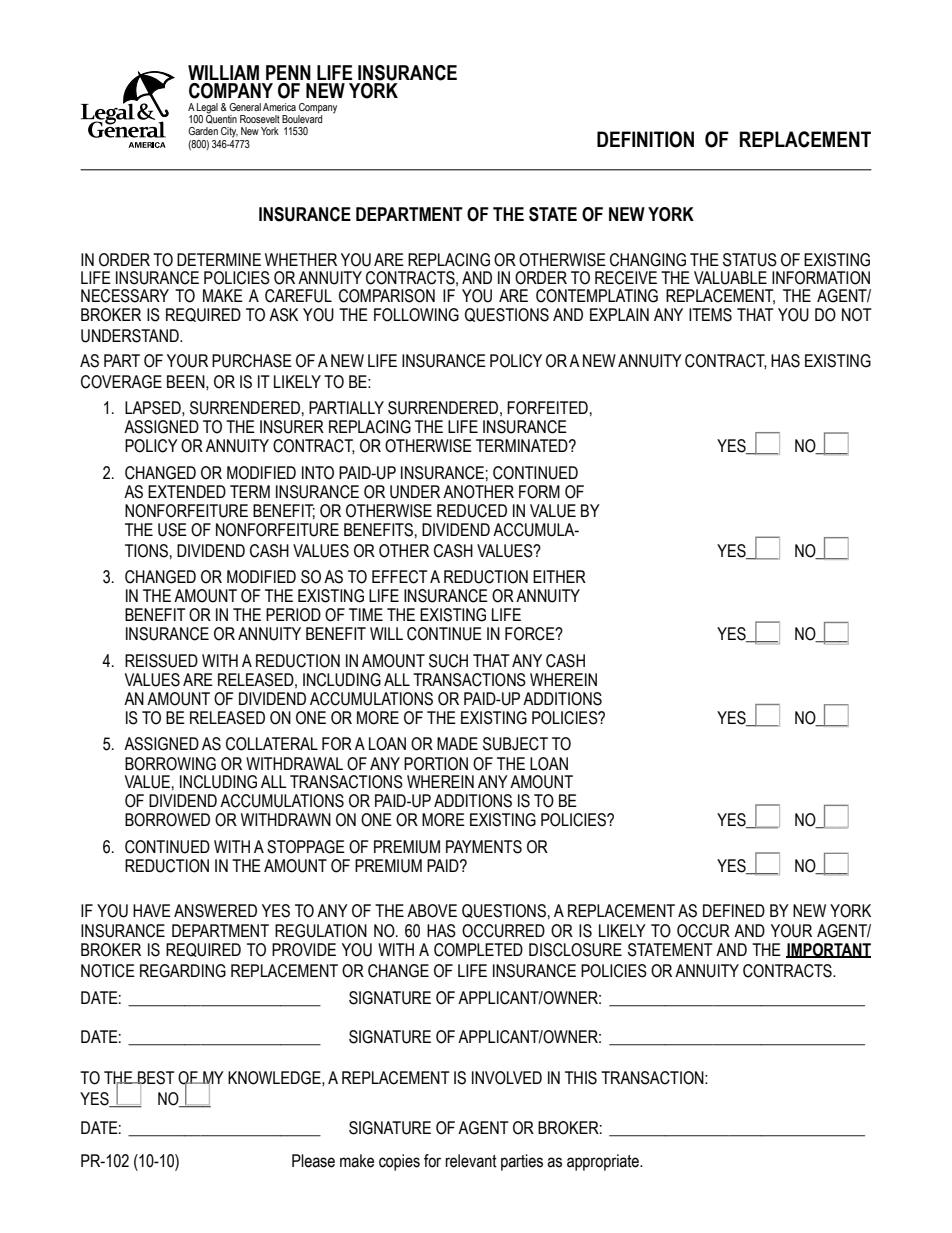 The height and width of the screenshot is (1233, 952). Describe the element at coordinates (559, 576) in the screenshot. I see `EITHER` at that location.
